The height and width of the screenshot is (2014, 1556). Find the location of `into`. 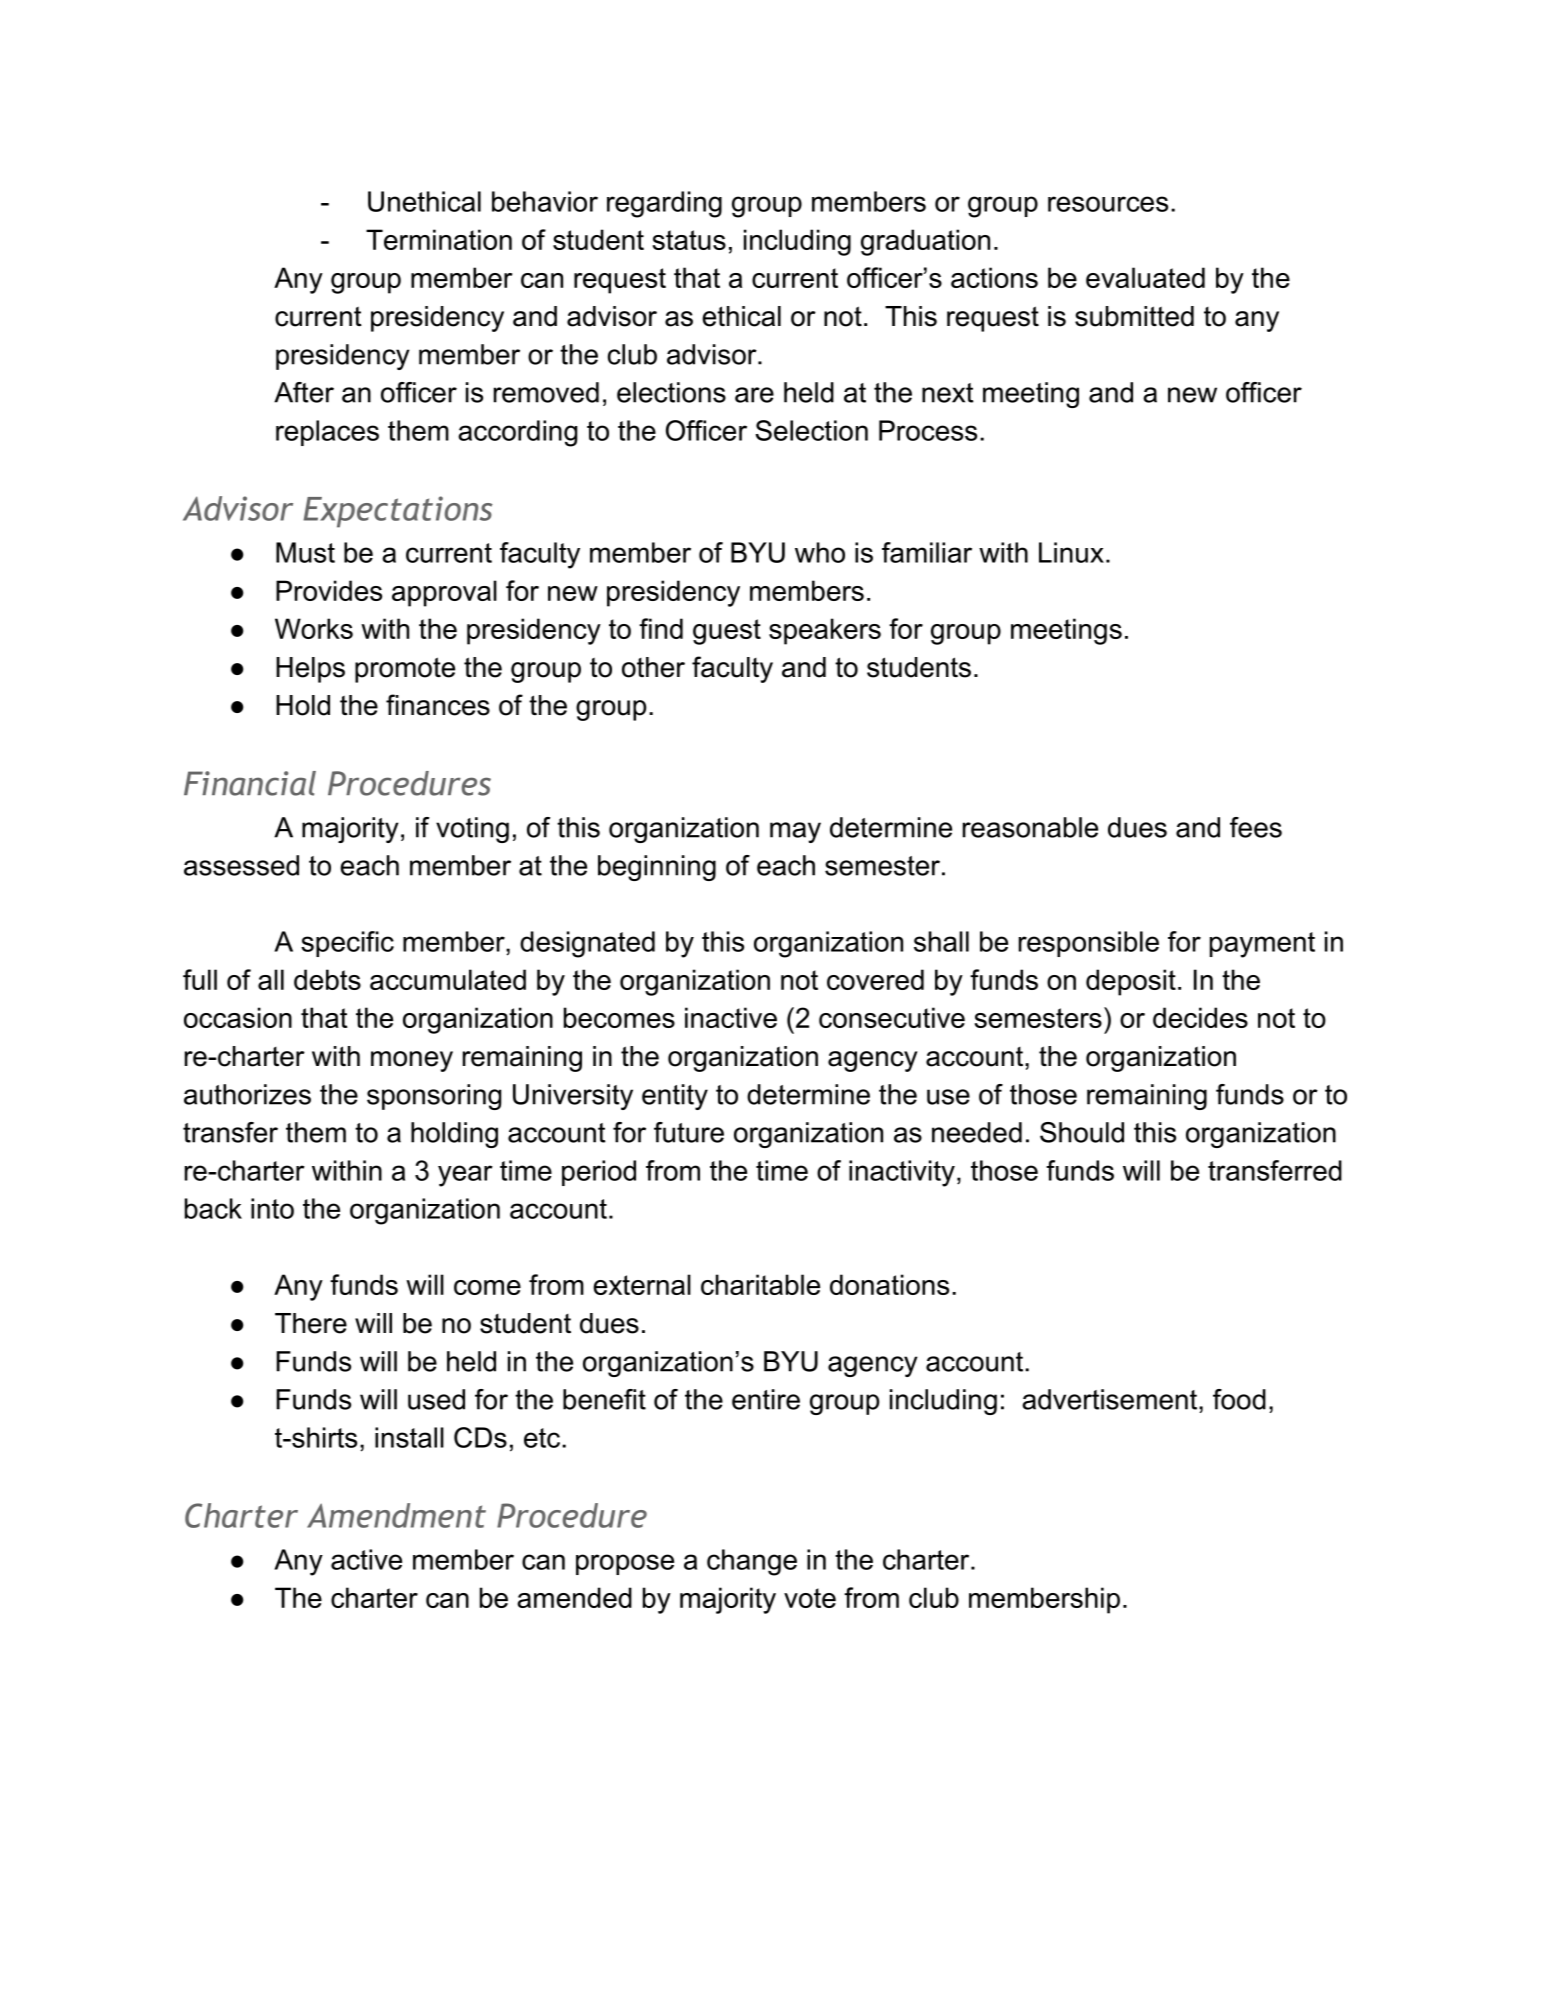

into is located at coordinates (272, 1208).
